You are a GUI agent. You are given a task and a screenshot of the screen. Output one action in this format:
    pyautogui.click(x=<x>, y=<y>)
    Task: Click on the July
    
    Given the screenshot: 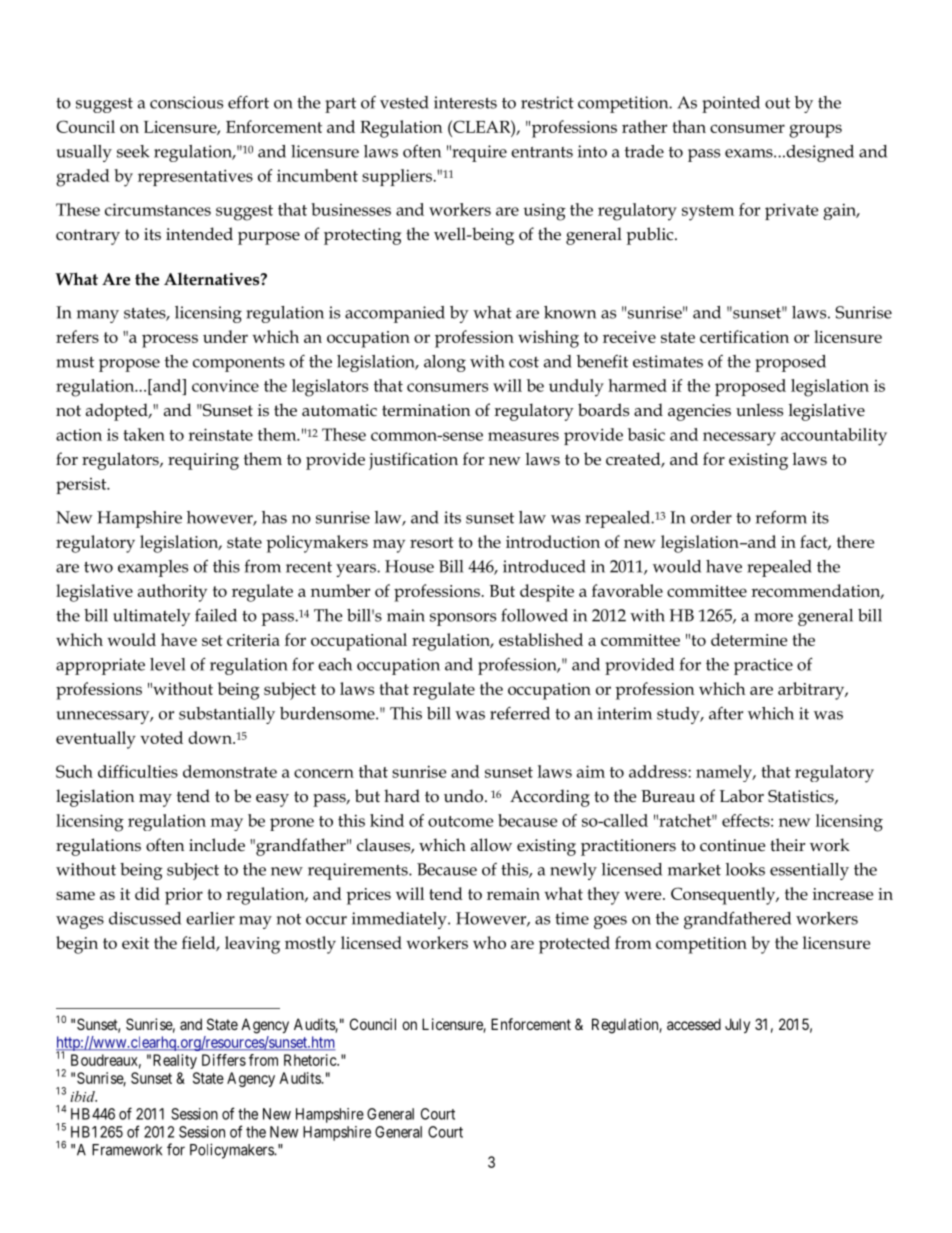 What is the action you would take?
    pyautogui.click(x=737, y=1025)
